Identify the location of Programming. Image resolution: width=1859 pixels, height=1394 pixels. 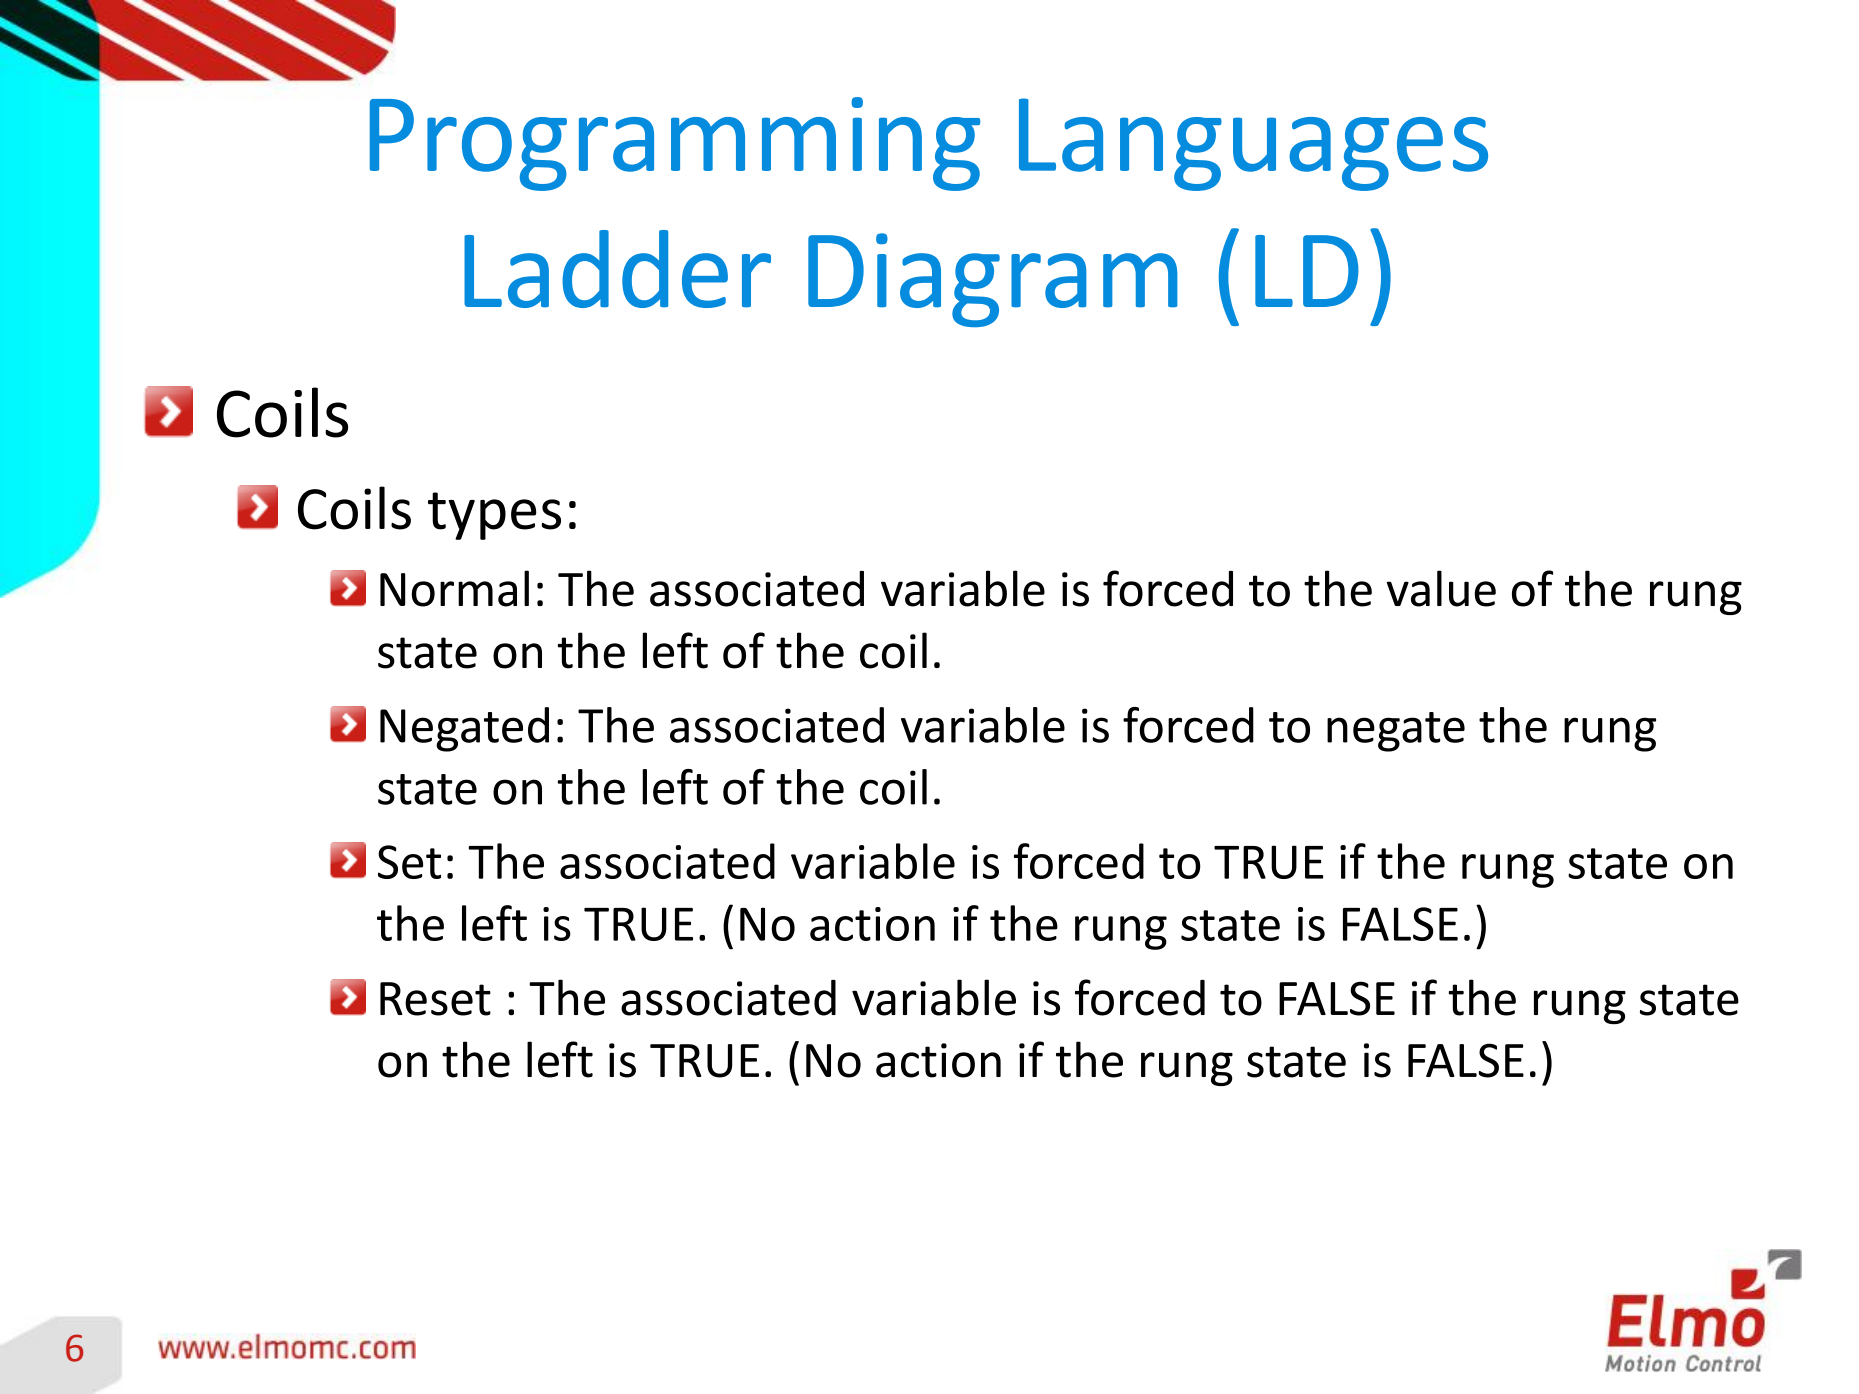
(675, 144).
